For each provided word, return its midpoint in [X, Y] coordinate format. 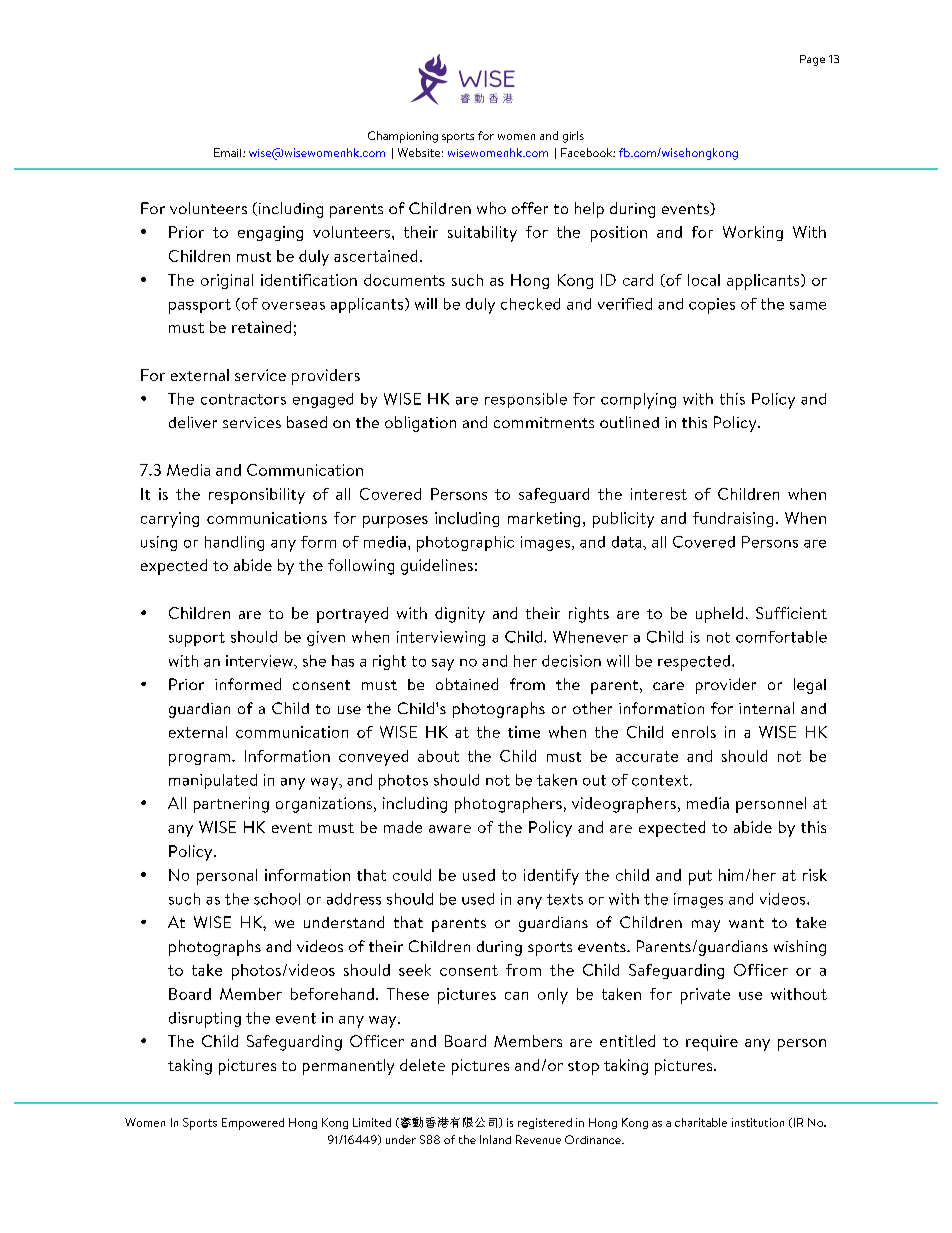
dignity [460, 615]
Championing [403, 137]
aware [450, 829]
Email [229, 152]
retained [261, 327]
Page [812, 60]
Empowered [253, 1124]
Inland [495, 1139]
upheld [719, 615]
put [700, 877]
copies [712, 306]
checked [530, 304]
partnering [231, 805]
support [197, 639]
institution [758, 1122]
